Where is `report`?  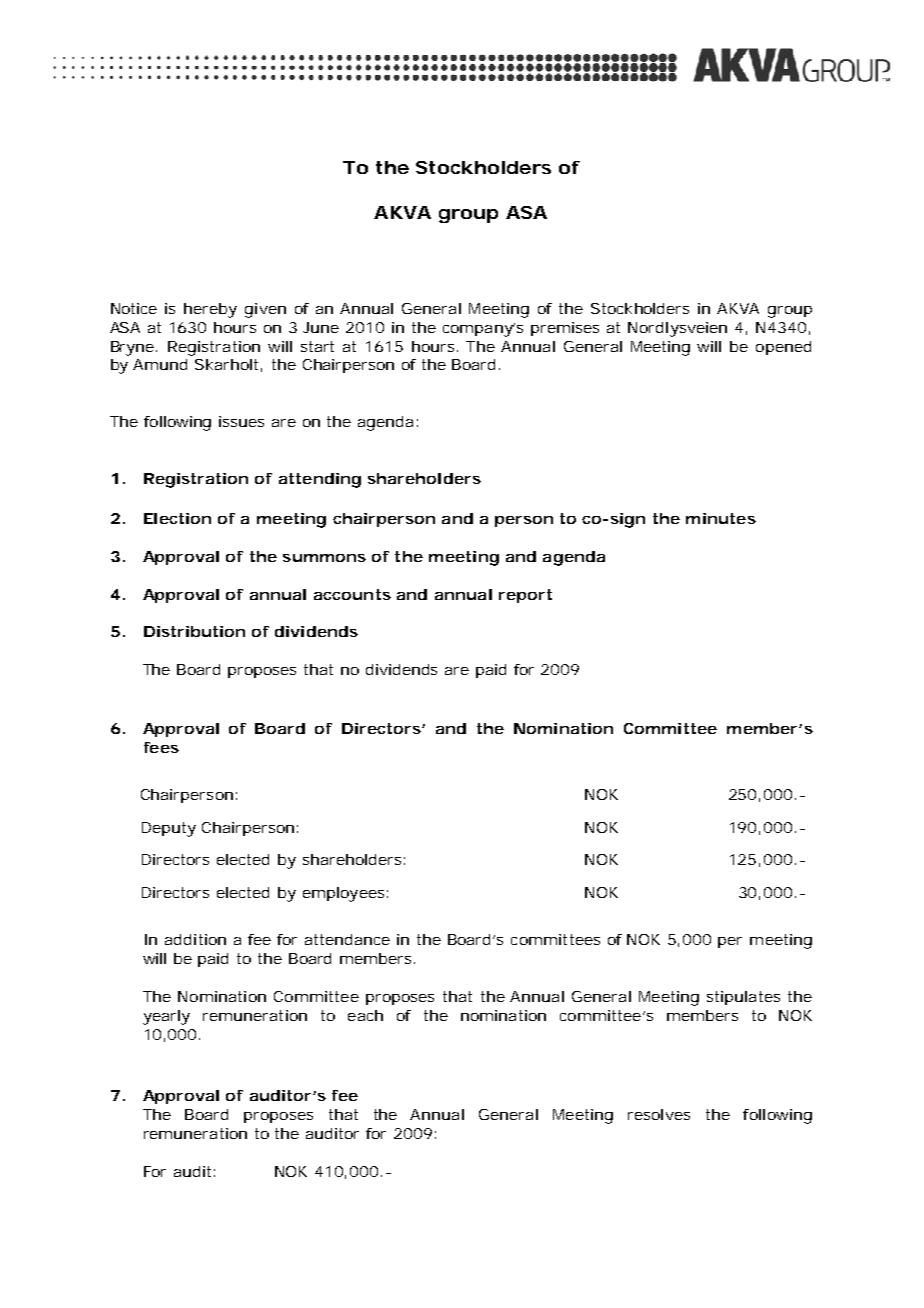 report is located at coordinates (525, 596).
